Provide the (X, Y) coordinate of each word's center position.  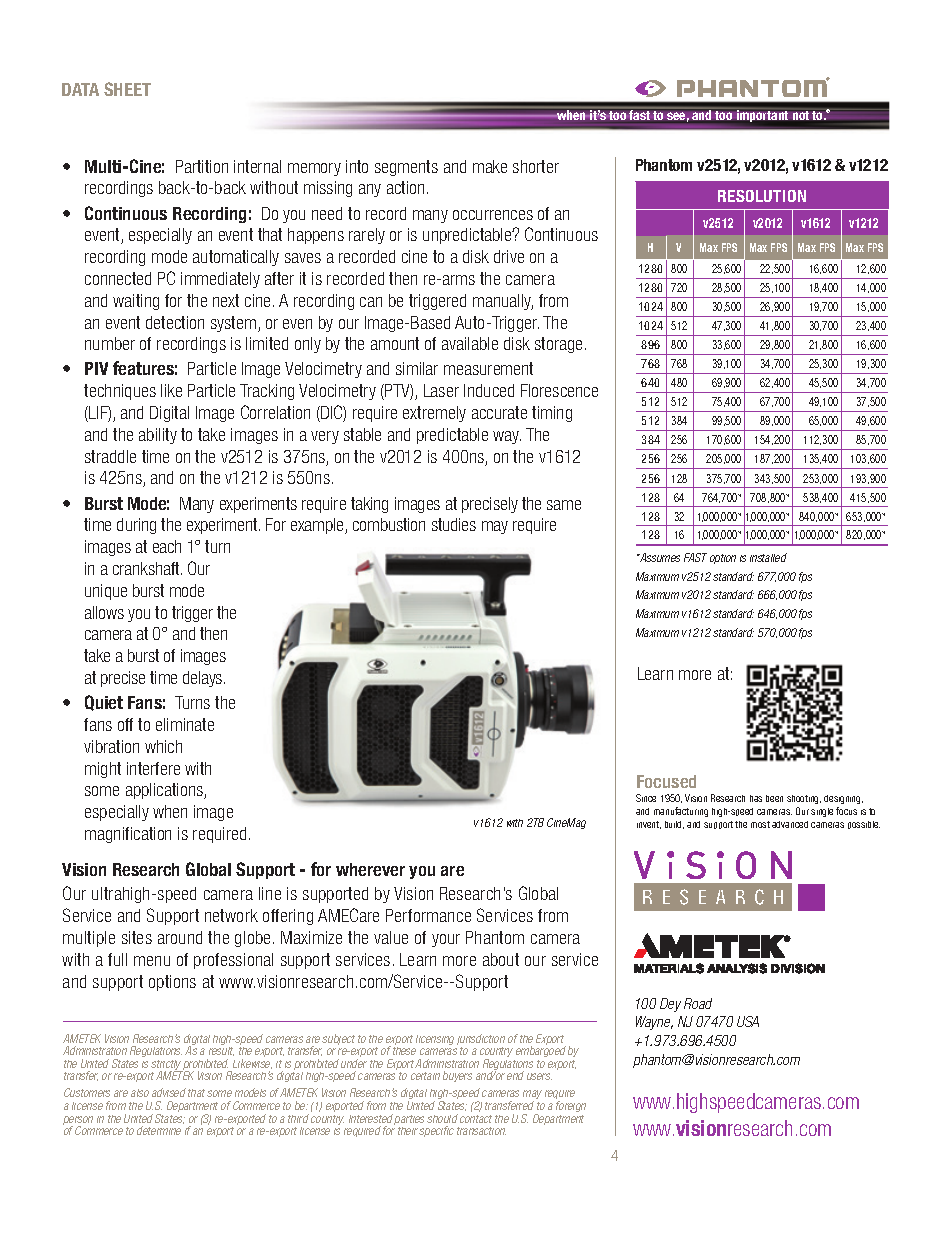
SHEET (127, 89)
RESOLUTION (762, 196)
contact (476, 1119)
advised (169, 1092)
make (490, 166)
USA (748, 1021)
